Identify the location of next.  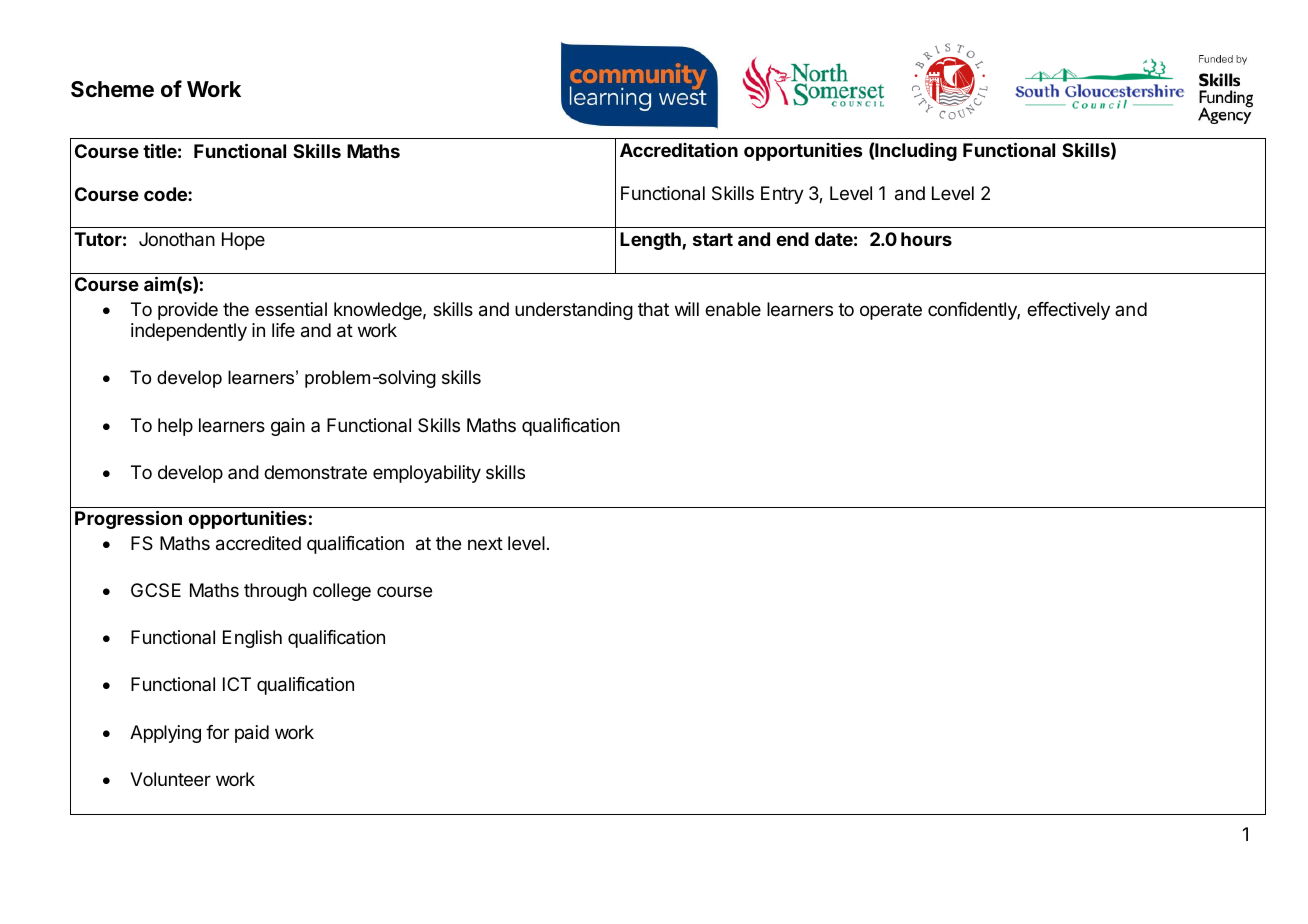
(485, 543).
